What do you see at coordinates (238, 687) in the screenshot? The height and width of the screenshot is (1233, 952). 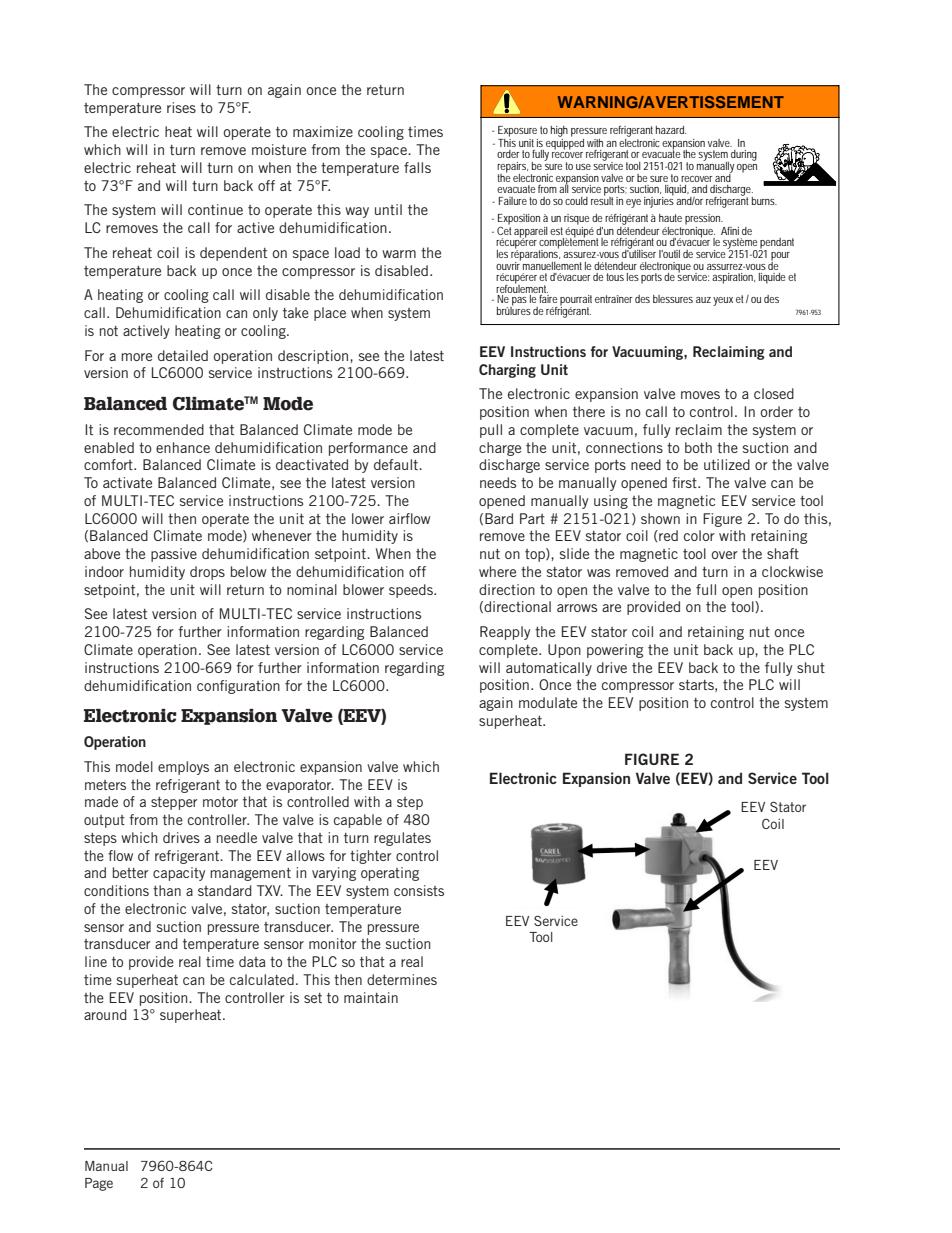 I see `configuration` at bounding box center [238, 687].
